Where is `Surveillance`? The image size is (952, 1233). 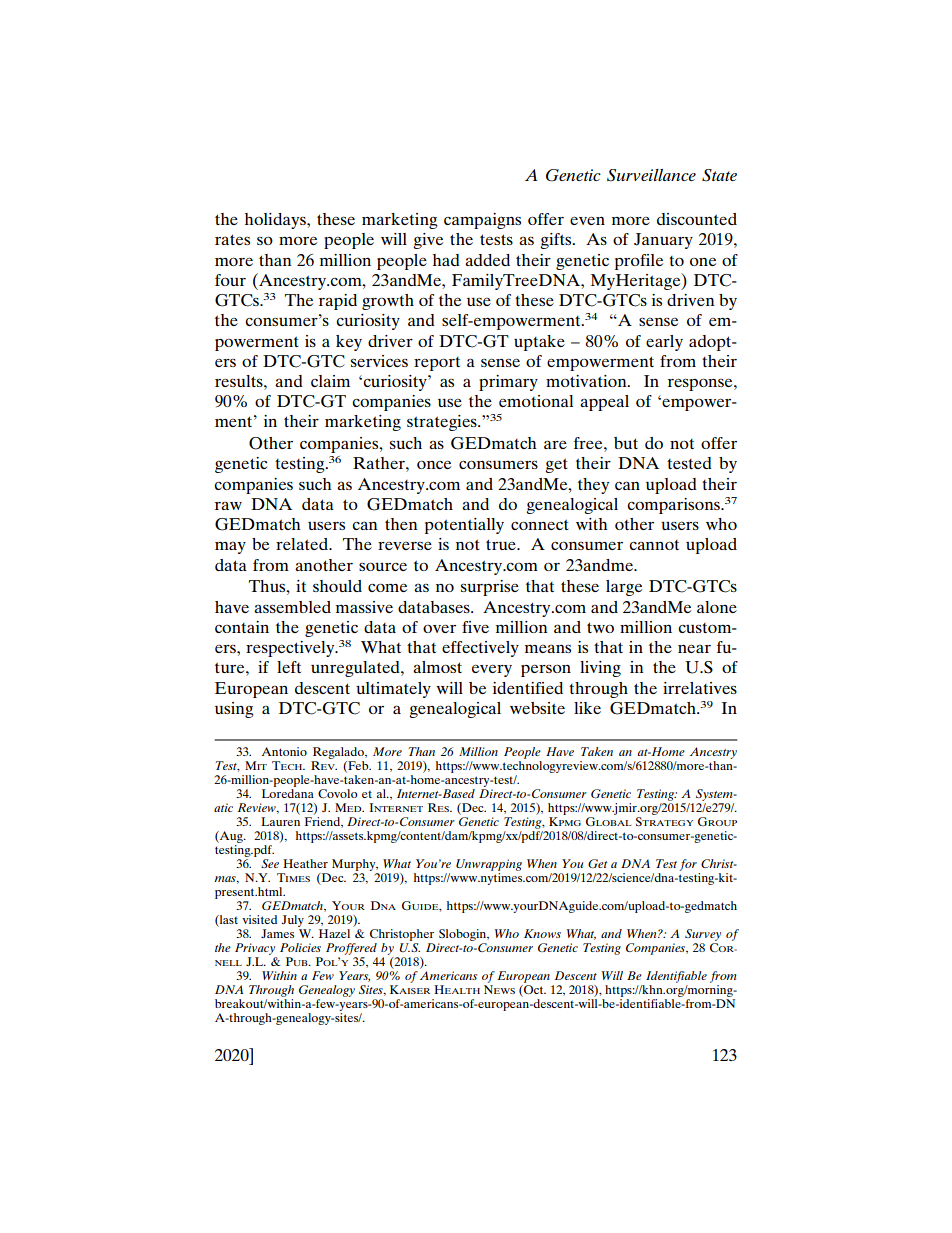 Surveillance is located at coordinates (651, 175).
